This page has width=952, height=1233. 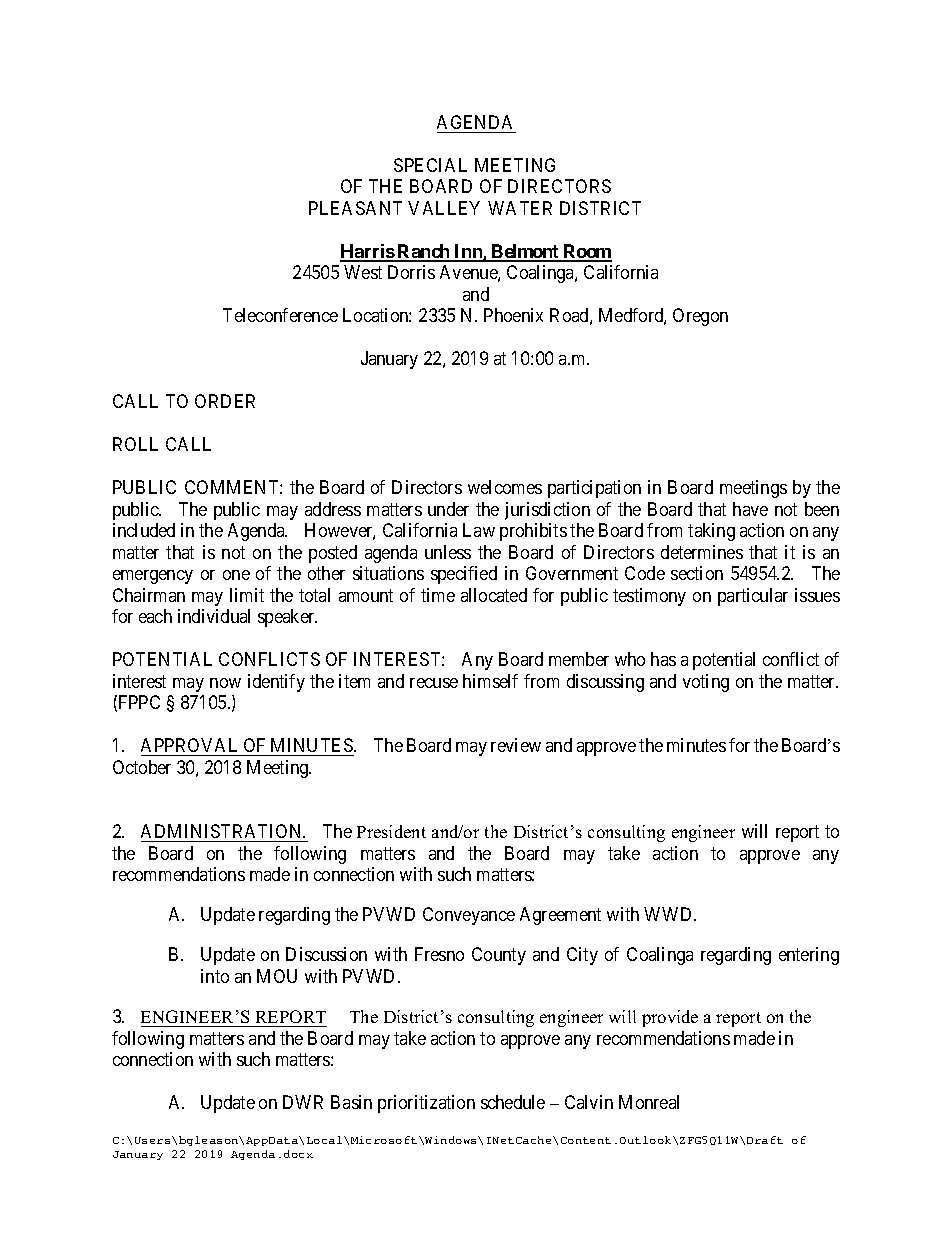 What do you see at coordinates (706, 683) in the page?
I see `voting` at bounding box center [706, 683].
